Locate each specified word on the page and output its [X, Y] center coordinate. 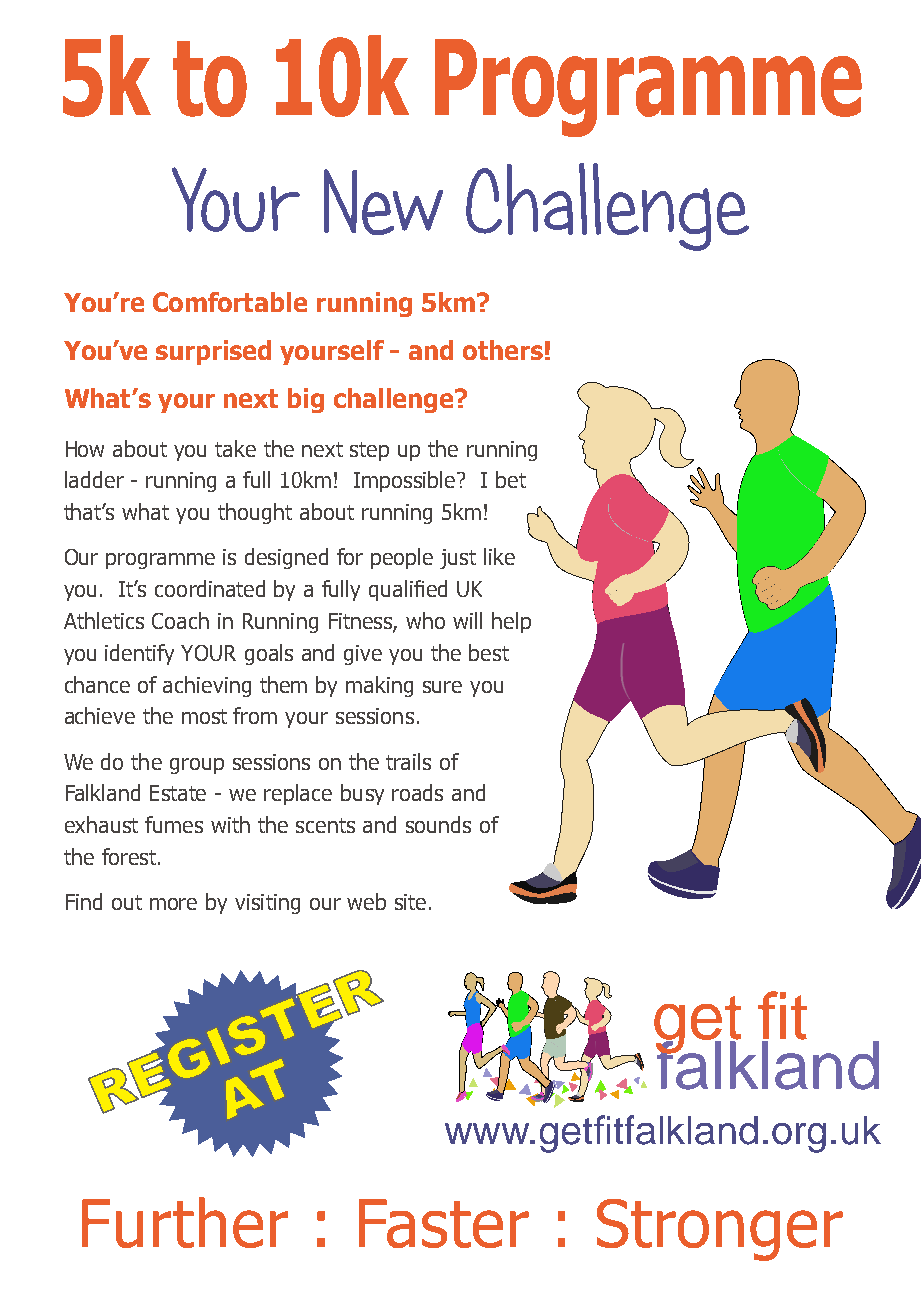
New [383, 202]
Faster [444, 1223]
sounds [438, 824]
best [489, 652]
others [503, 350]
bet [511, 479]
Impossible [406, 481]
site [410, 902]
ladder [94, 479]
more [173, 904]
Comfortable [230, 302]
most [204, 716]
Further [185, 1222]
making [379, 686]
